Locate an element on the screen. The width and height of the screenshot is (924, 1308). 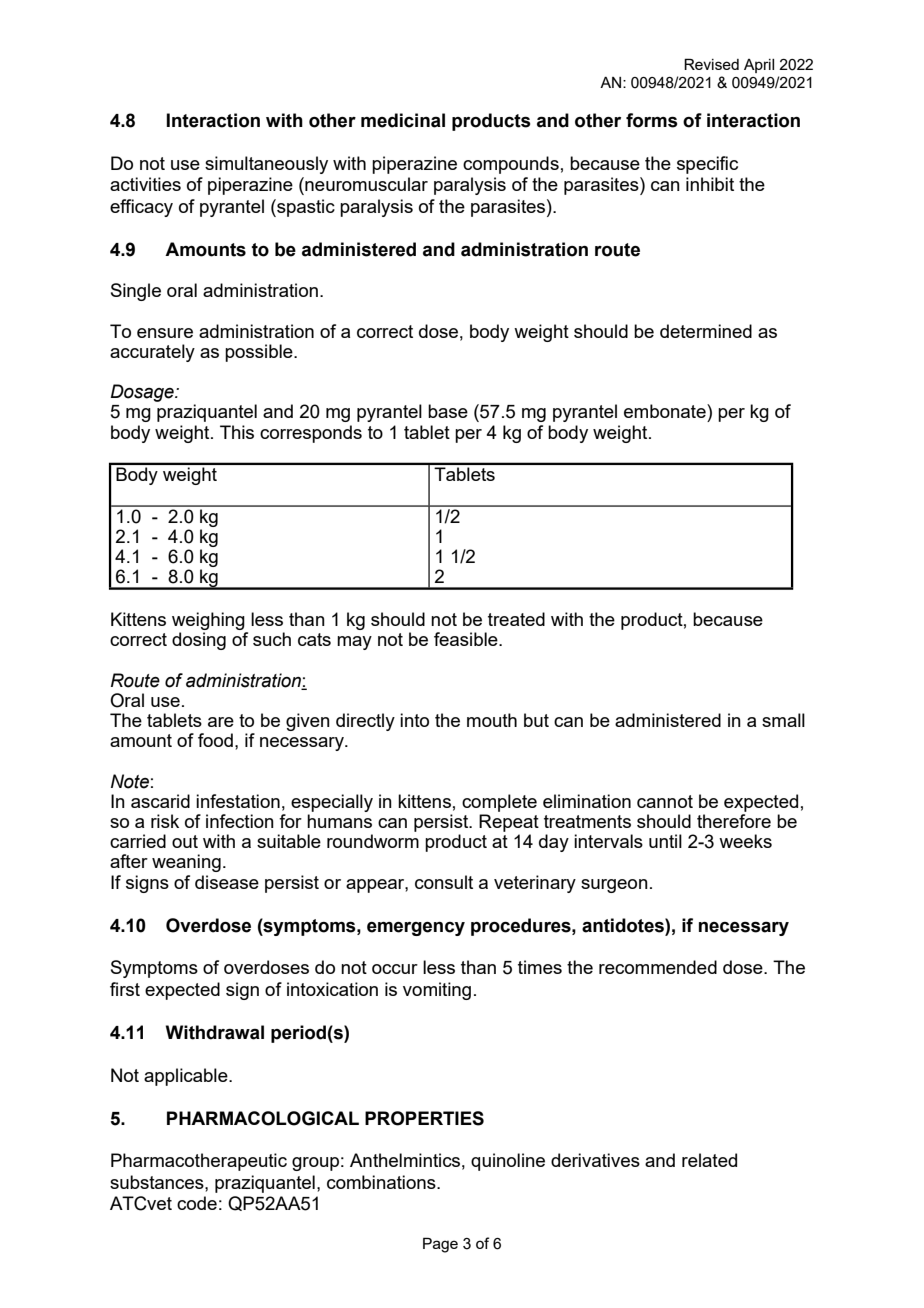
accurately is located at coordinates (152, 353).
